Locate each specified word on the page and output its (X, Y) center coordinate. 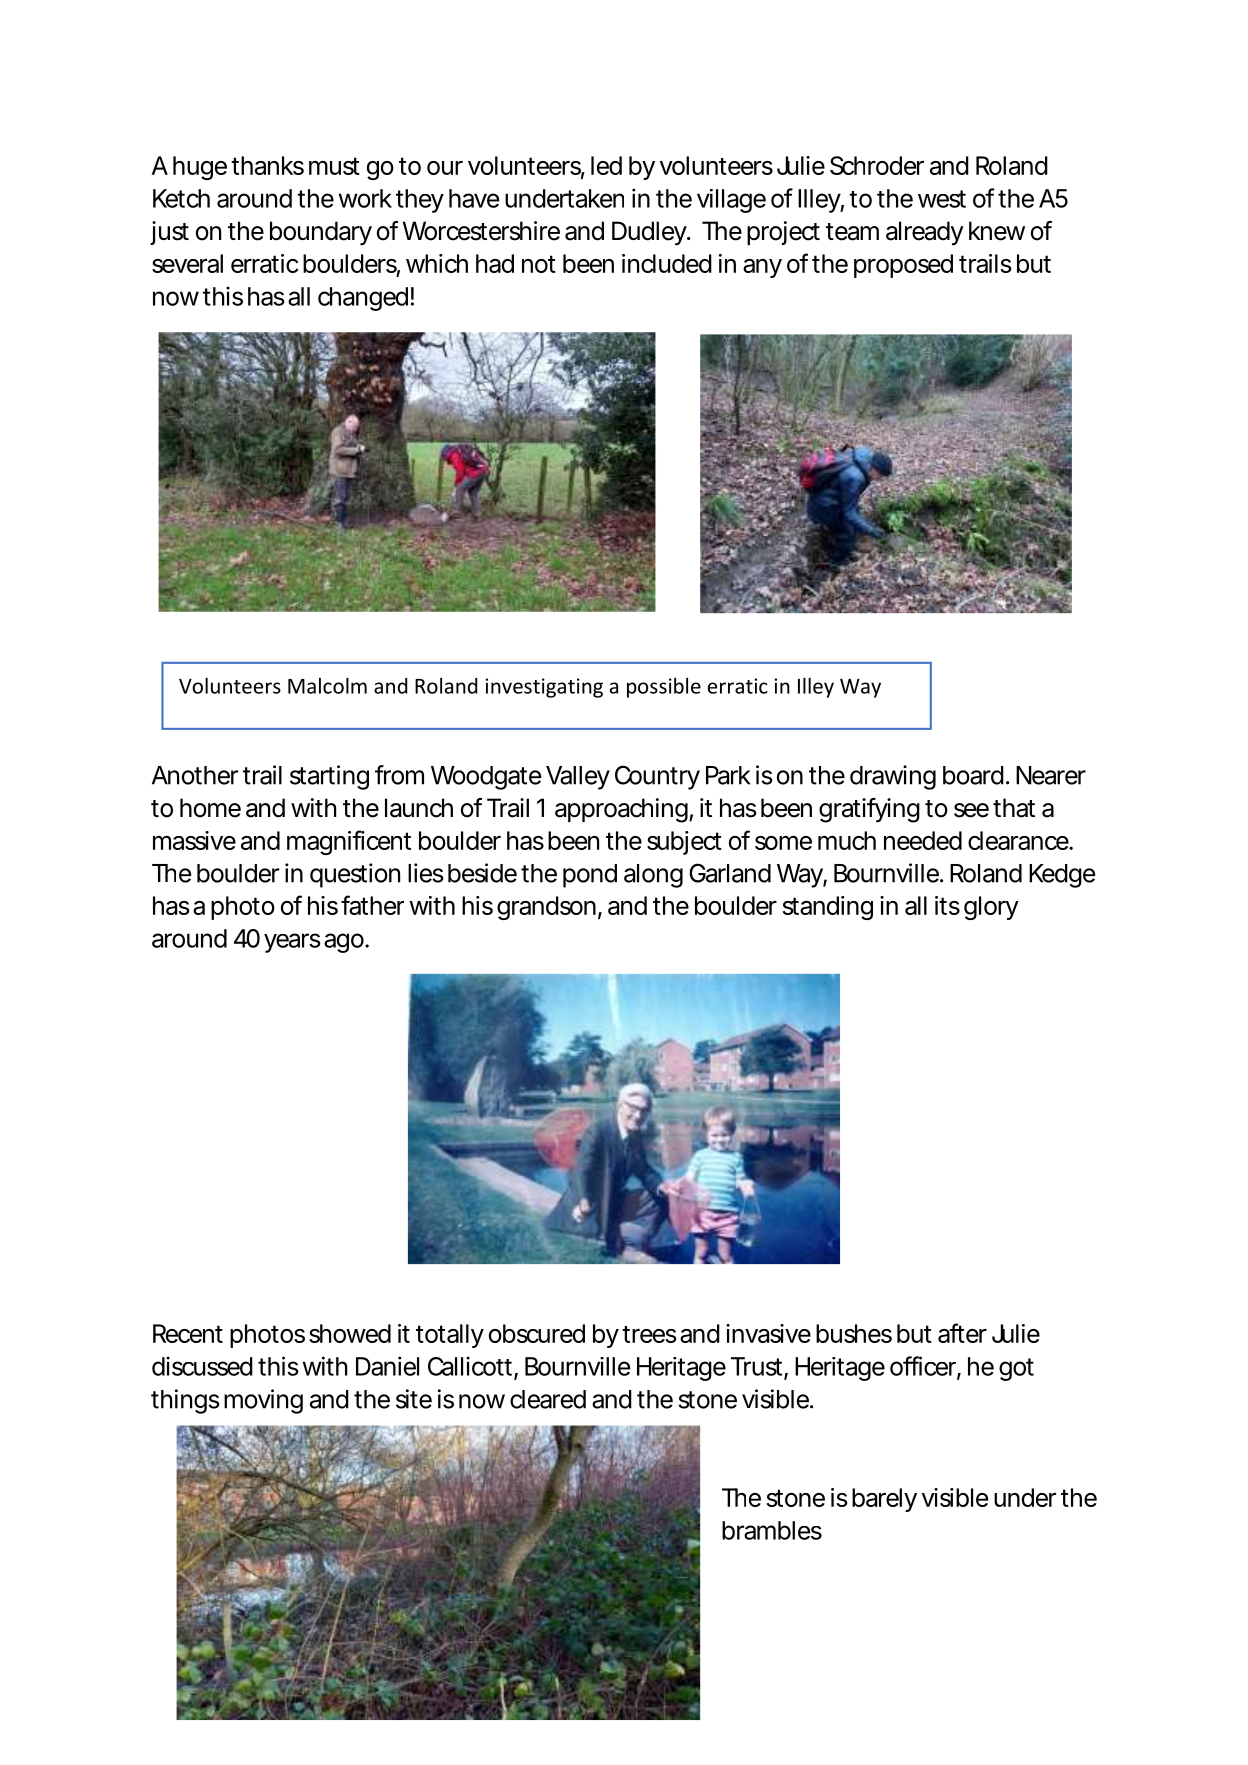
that (1014, 808)
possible (664, 687)
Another (195, 775)
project (783, 233)
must (334, 166)
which (435, 263)
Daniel (387, 1366)
